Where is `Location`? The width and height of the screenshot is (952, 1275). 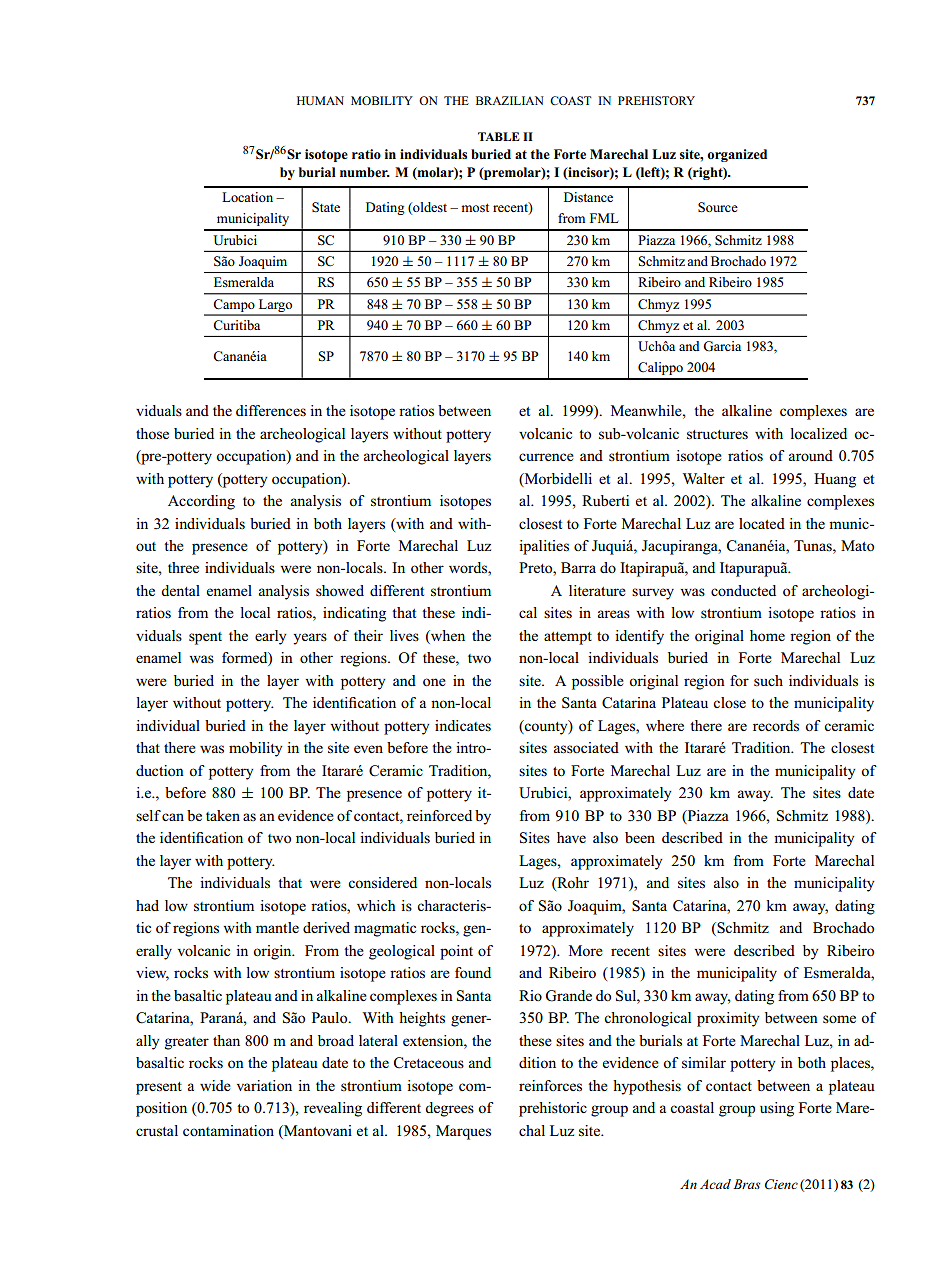 Location is located at coordinates (247, 197).
